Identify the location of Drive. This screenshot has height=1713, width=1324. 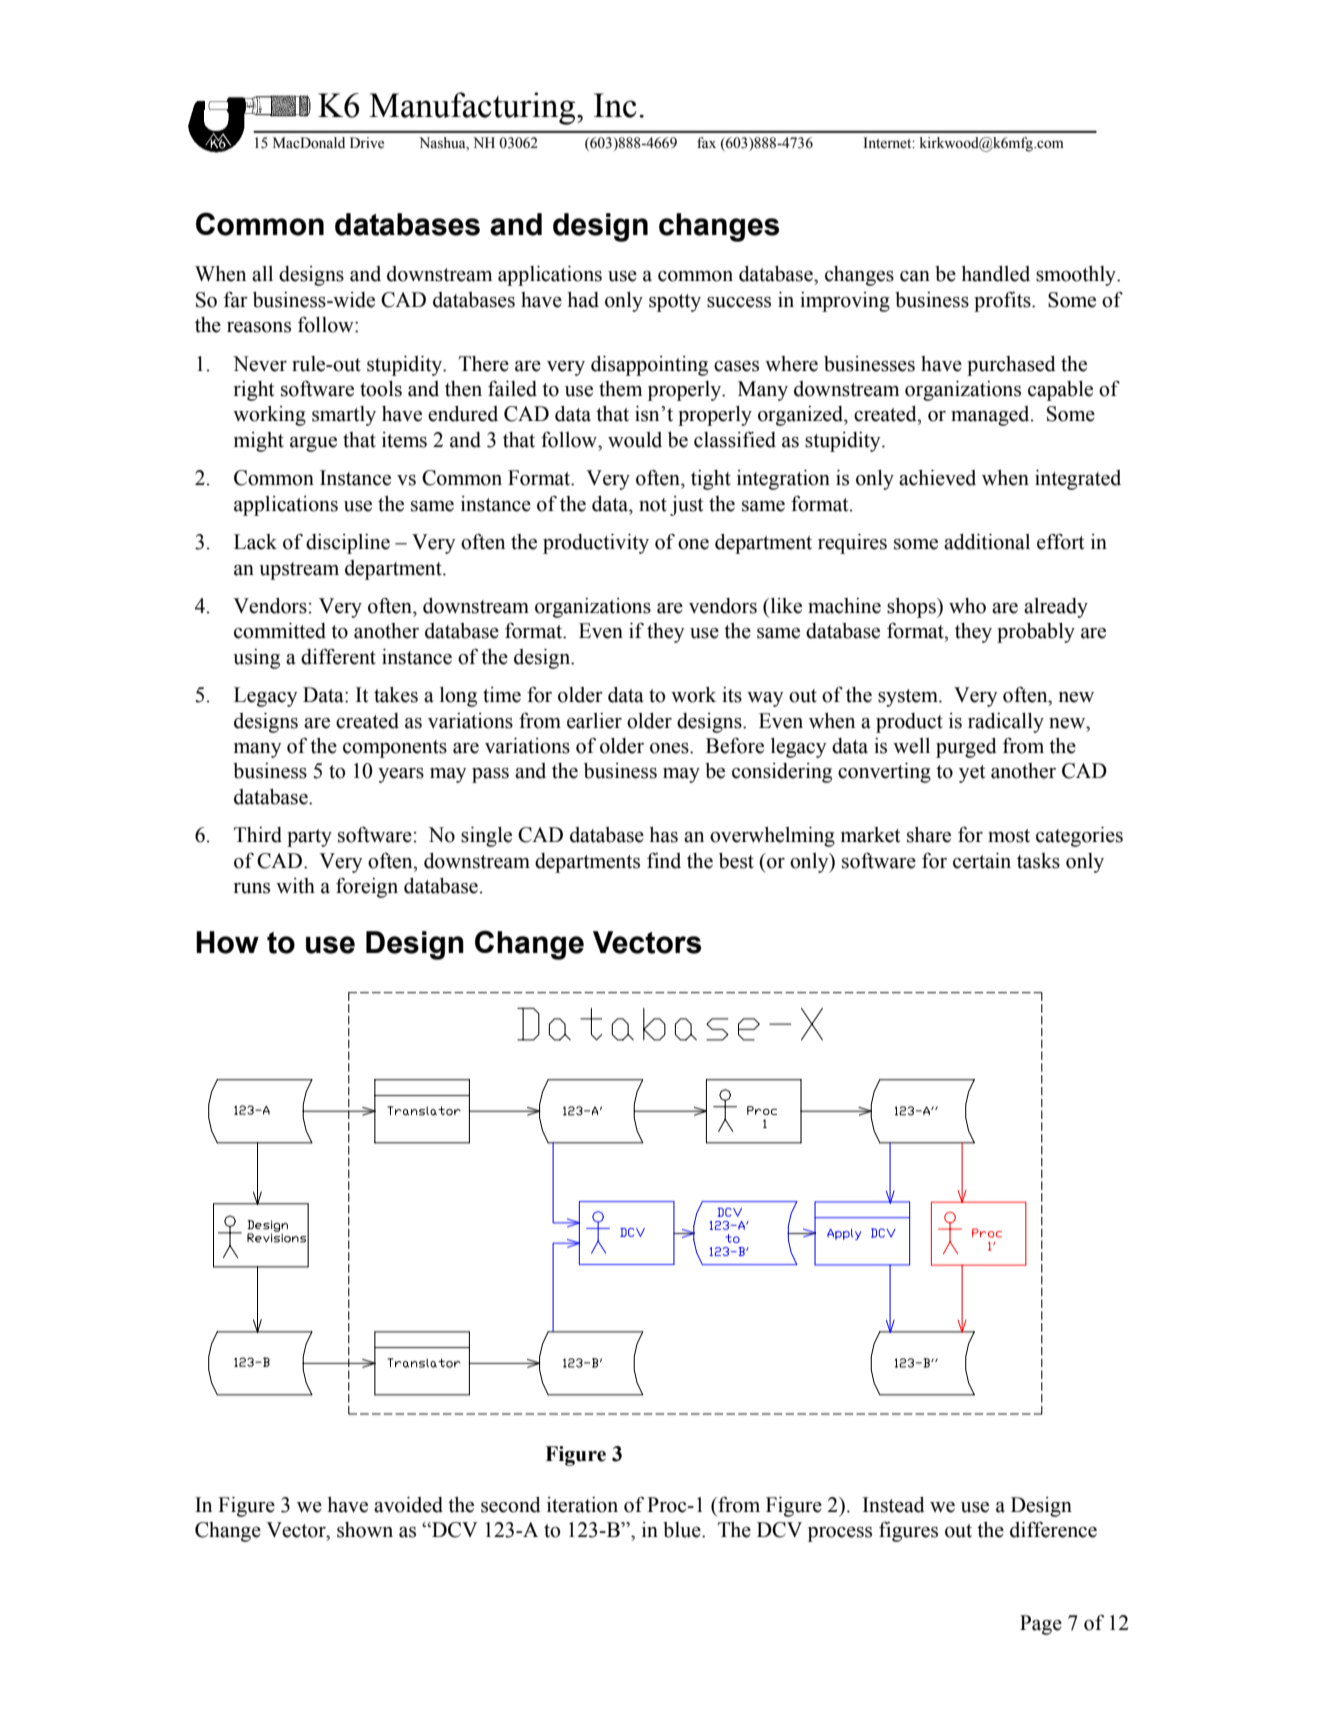
(367, 143).
